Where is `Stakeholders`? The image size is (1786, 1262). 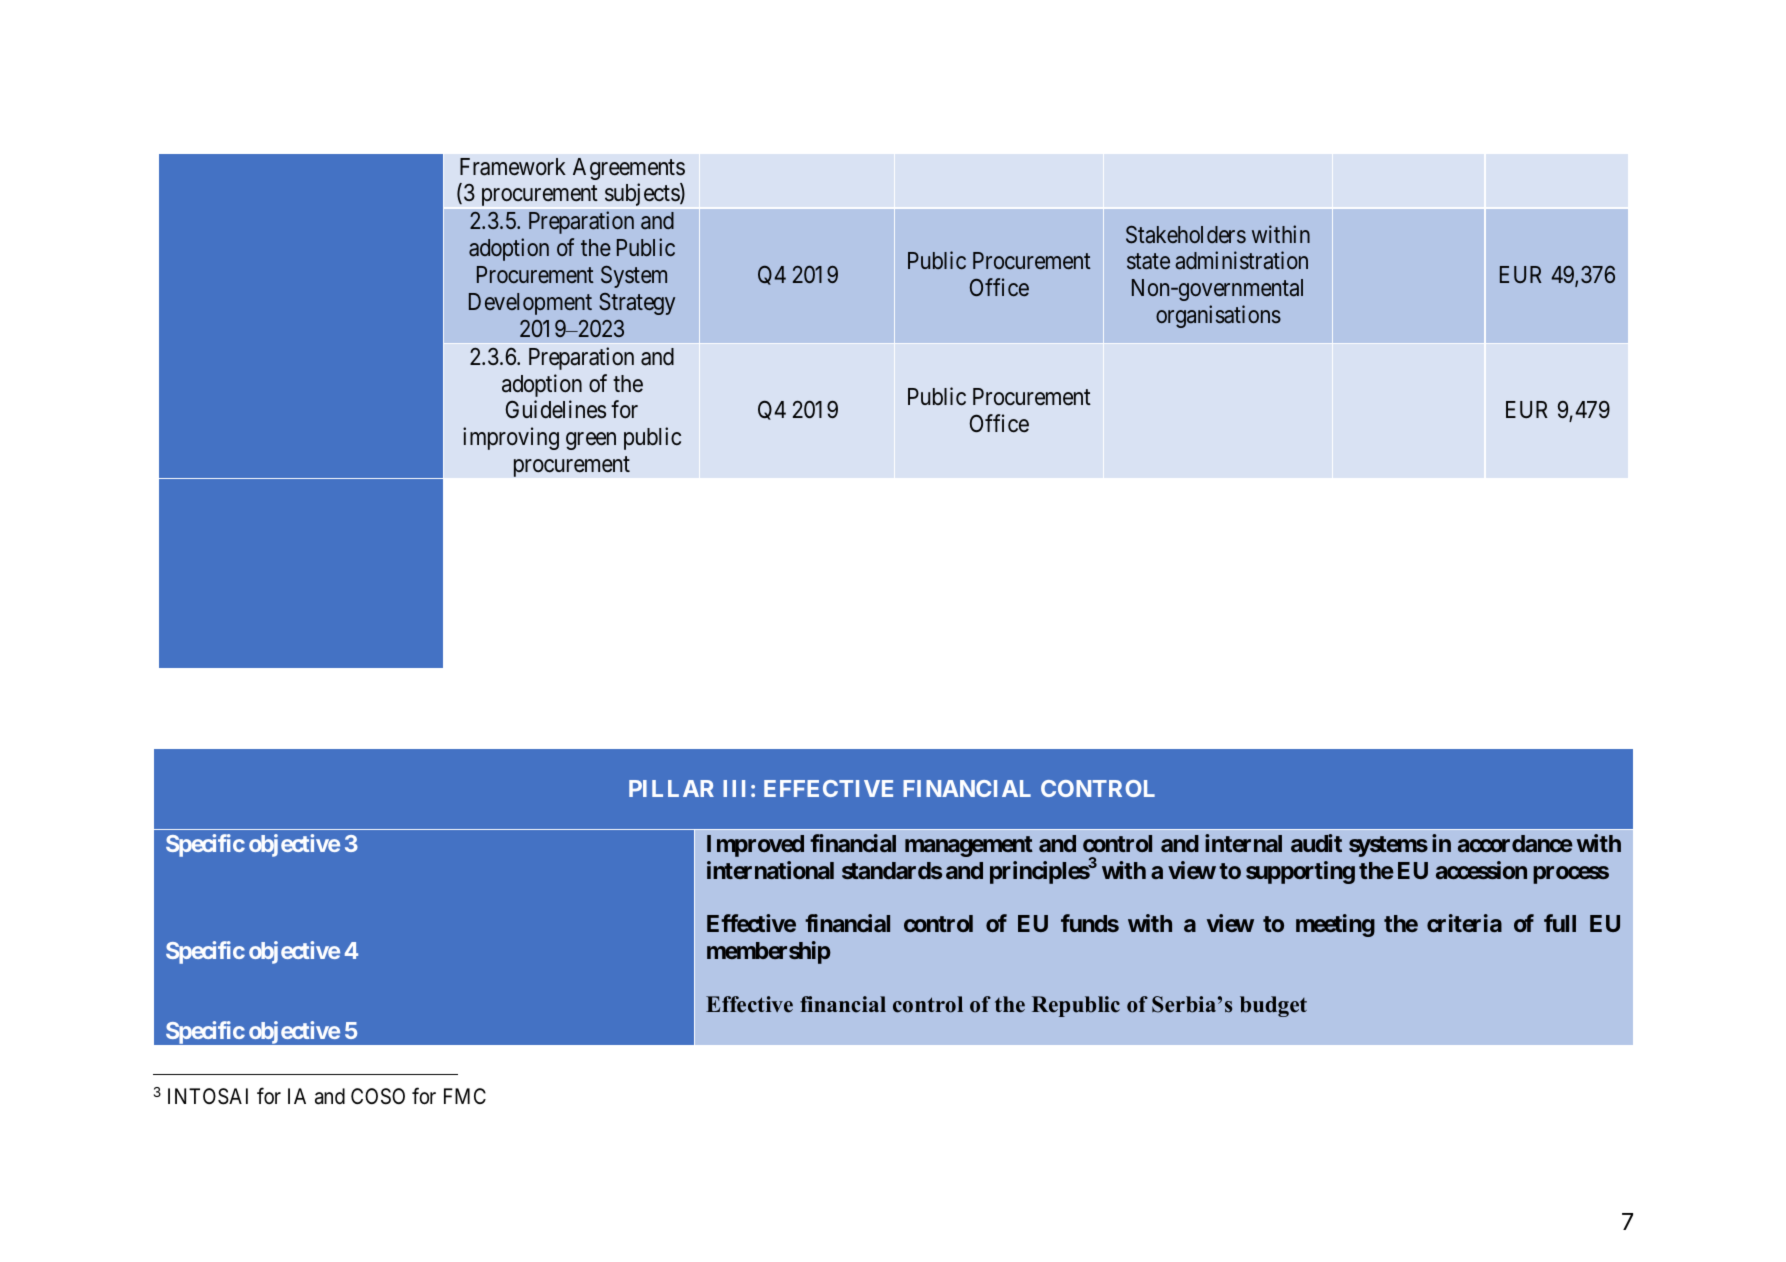 Stakeholders is located at coordinates (1186, 235).
